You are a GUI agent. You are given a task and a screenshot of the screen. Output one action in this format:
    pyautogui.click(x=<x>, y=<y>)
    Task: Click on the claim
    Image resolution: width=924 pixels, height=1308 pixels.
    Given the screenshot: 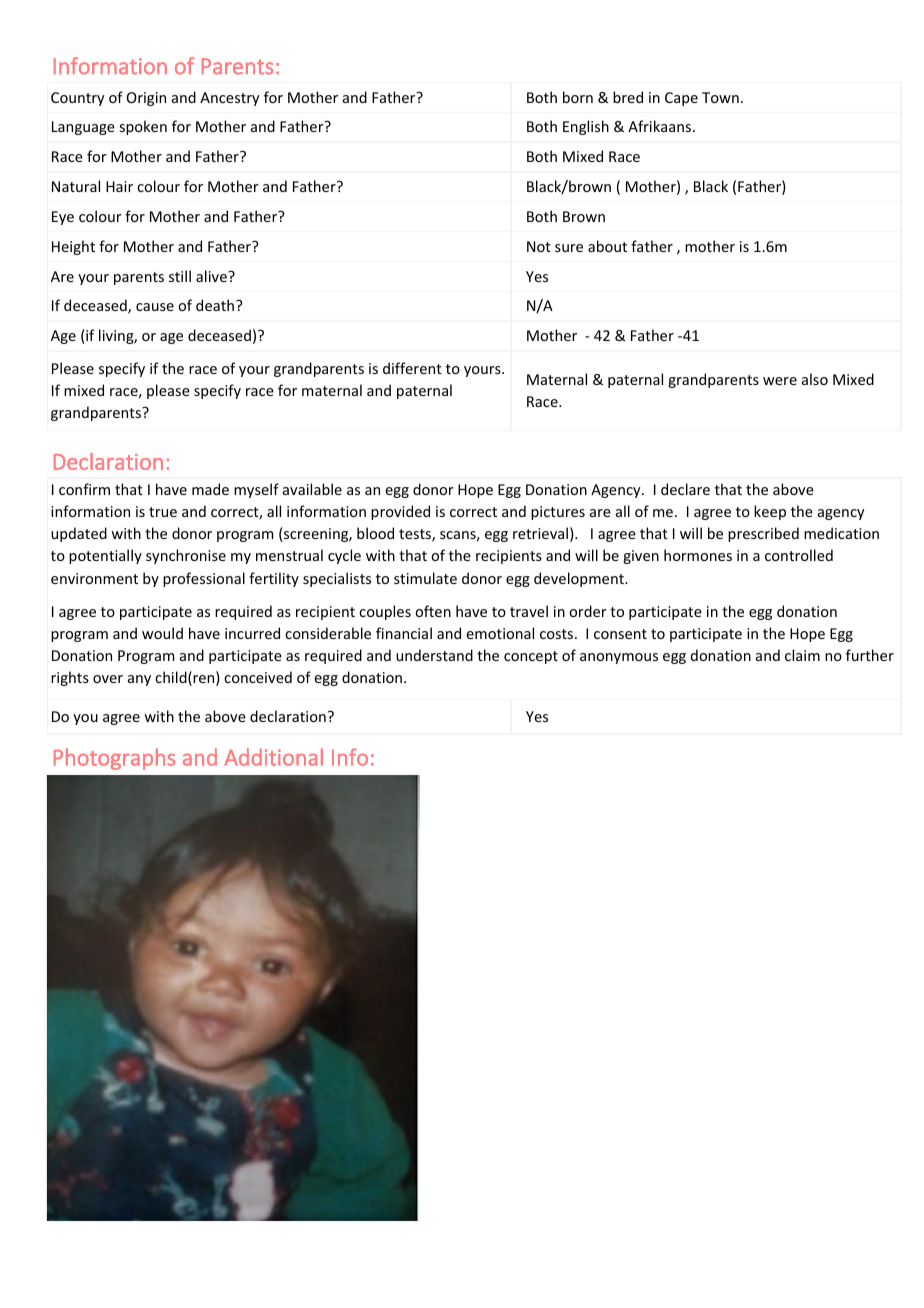 What is the action you would take?
    pyautogui.click(x=802, y=655)
